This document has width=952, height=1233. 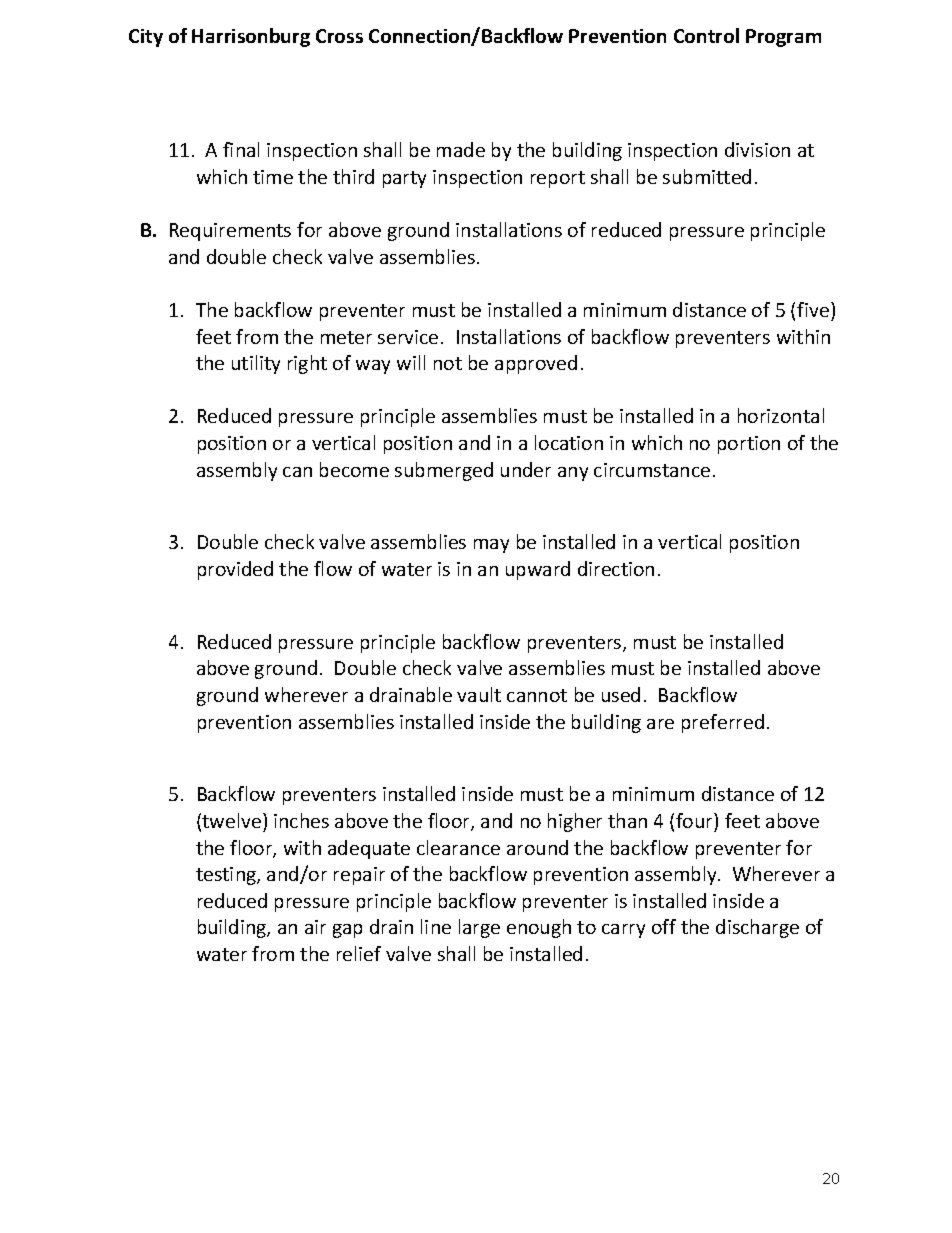 What do you see at coordinates (146, 38) in the document?
I see `City` at bounding box center [146, 38].
